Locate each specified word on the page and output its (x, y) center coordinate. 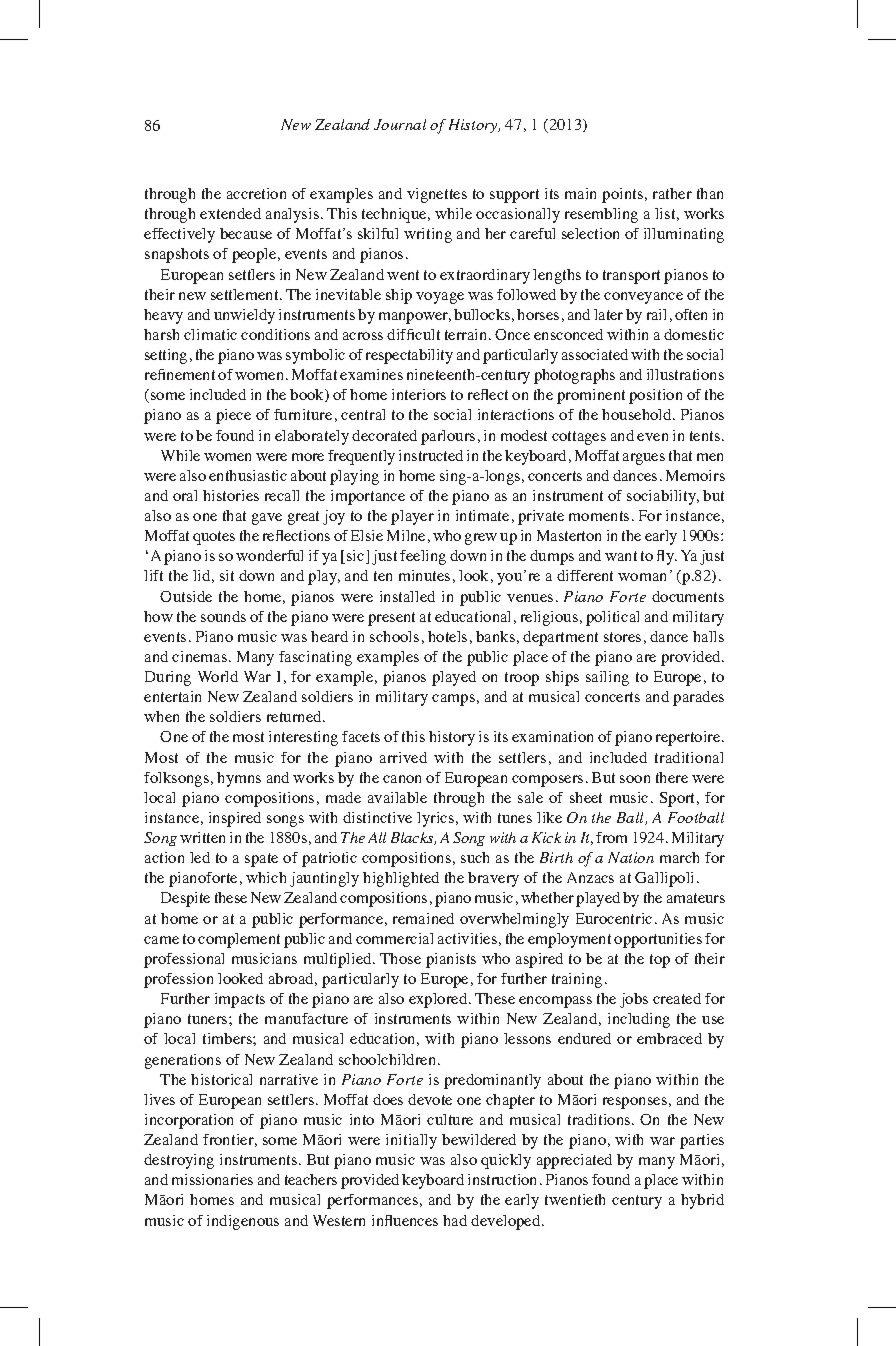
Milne (406, 535)
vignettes (437, 195)
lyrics (437, 819)
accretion (256, 193)
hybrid (702, 1201)
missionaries (212, 1179)
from (611, 837)
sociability (662, 497)
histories (231, 495)
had (455, 1220)
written (202, 837)
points (624, 195)
